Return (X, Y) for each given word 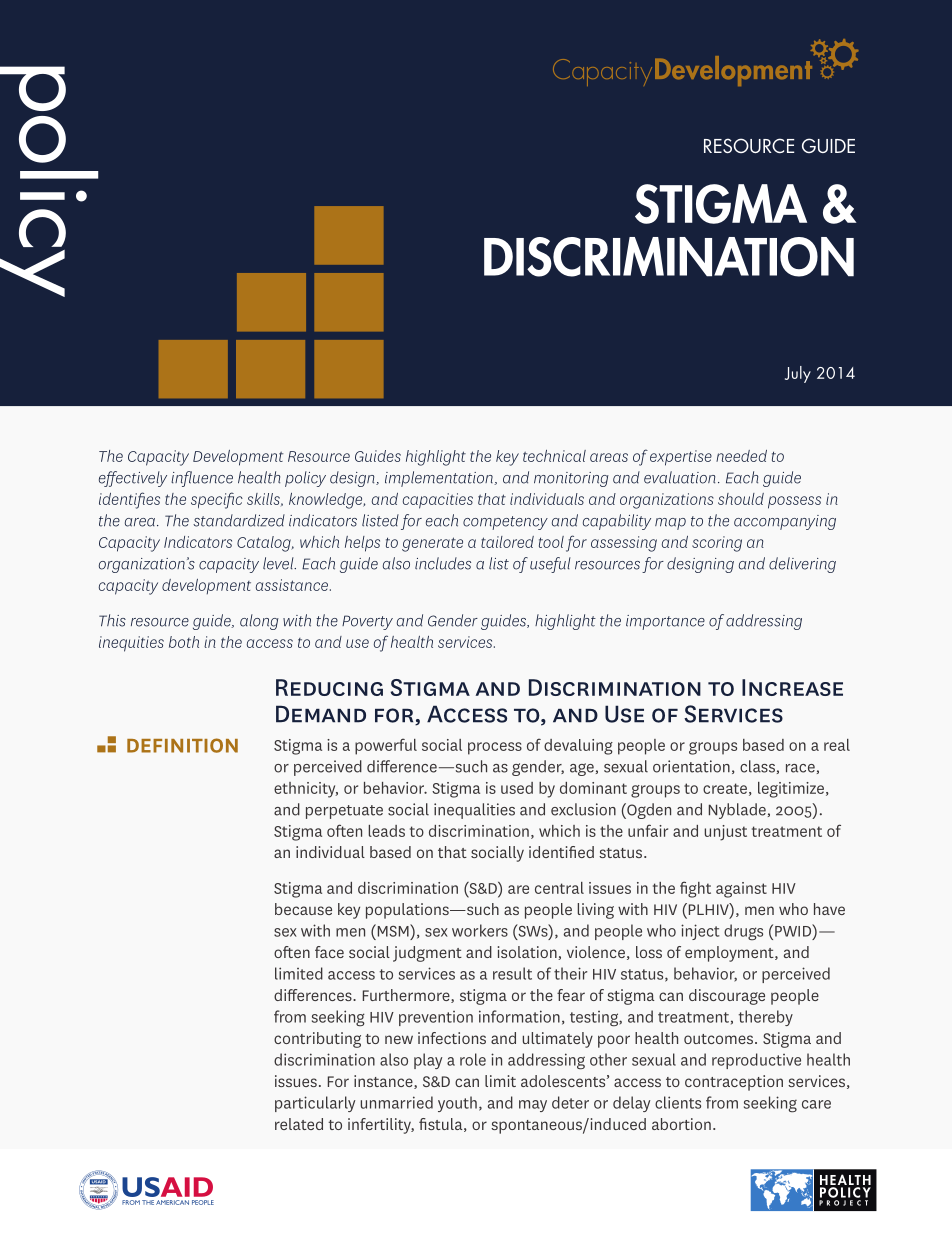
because (303, 909)
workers (480, 930)
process (495, 748)
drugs (743, 932)
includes (443, 563)
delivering (802, 565)
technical (554, 456)
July (798, 374)
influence (202, 479)
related (299, 1124)
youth (457, 1104)
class (757, 766)
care (816, 1104)
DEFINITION (182, 745)
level (279, 563)
